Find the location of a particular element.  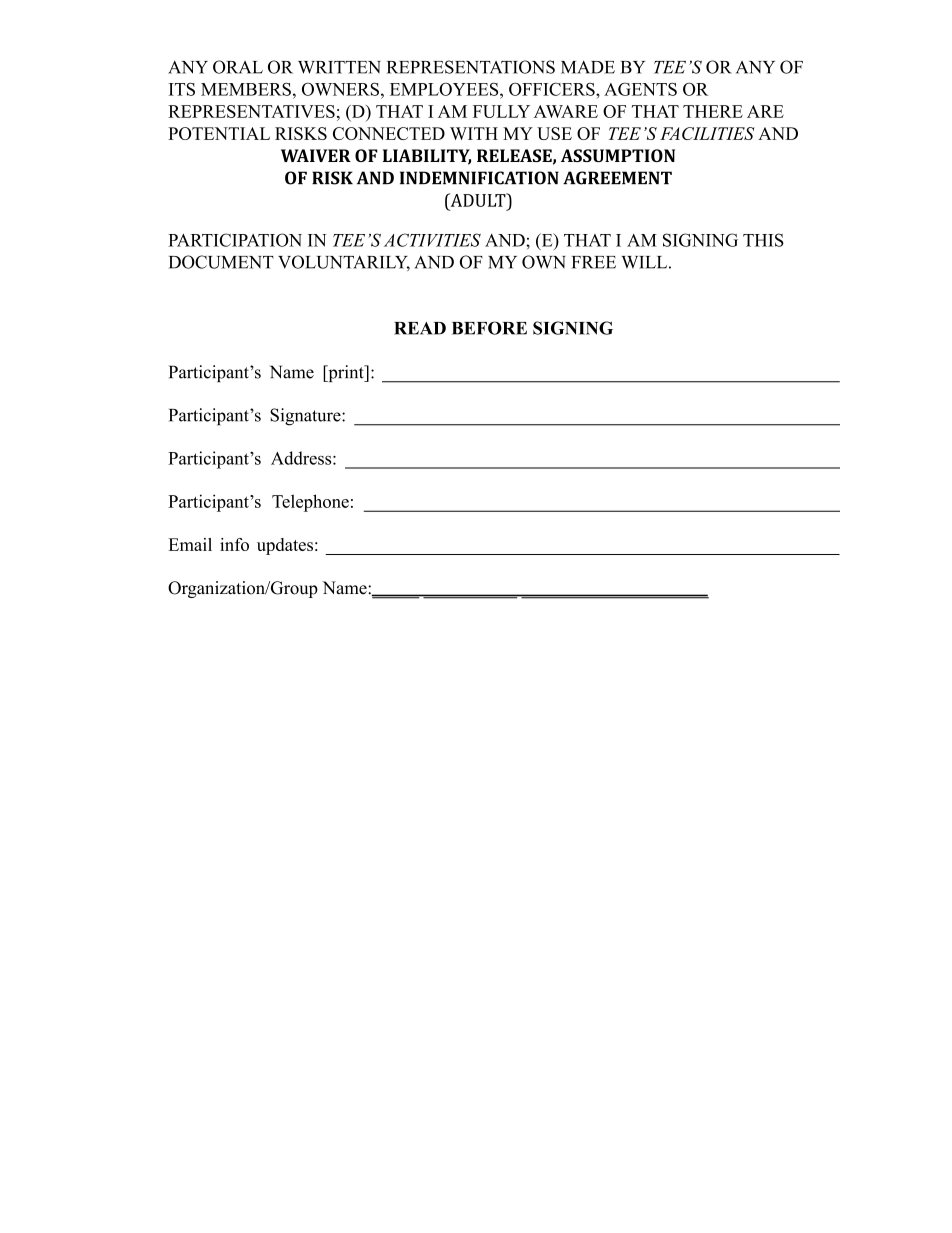

WAIVER is located at coordinates (316, 155).
